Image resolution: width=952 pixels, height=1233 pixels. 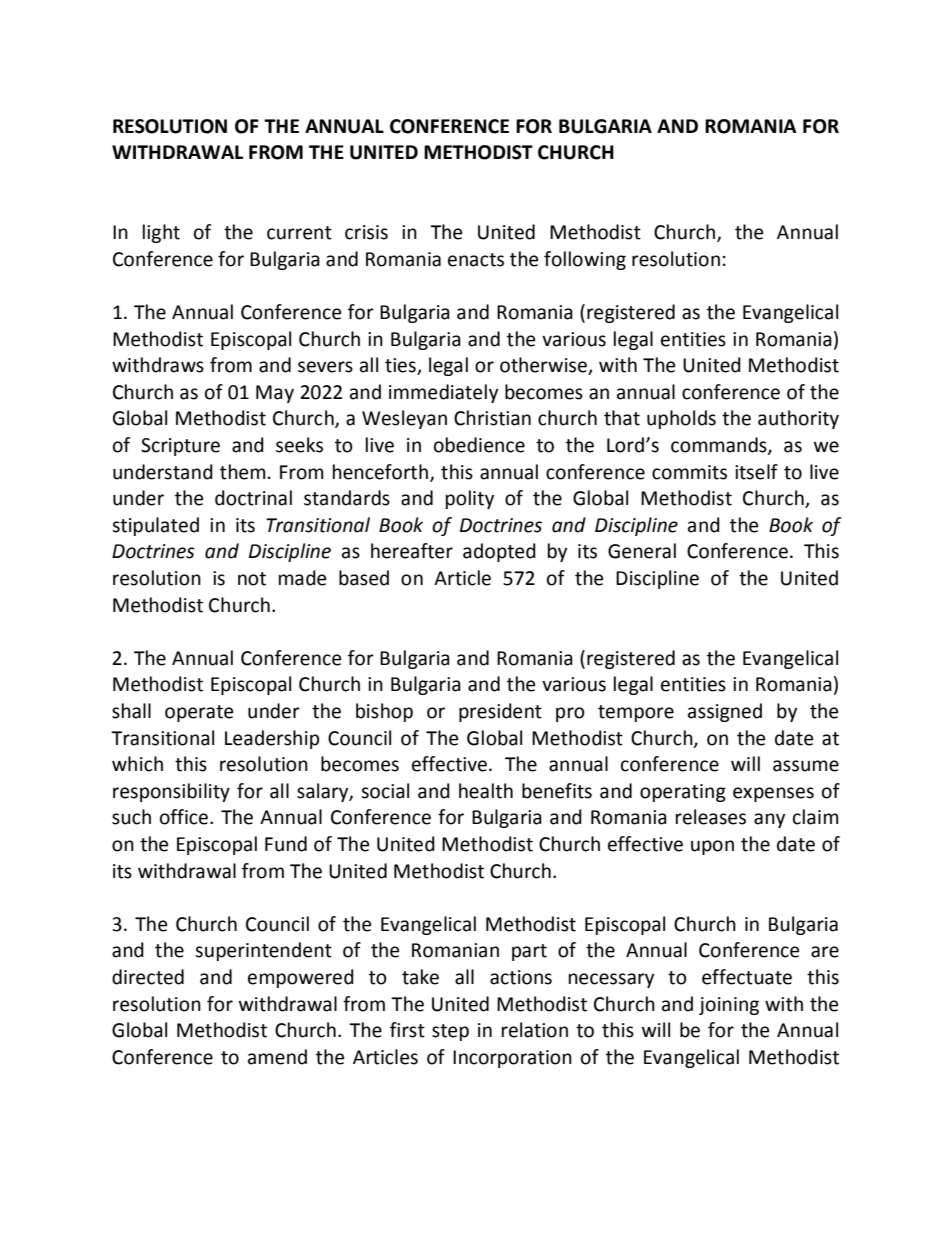 What do you see at coordinates (725, 712) in the screenshot?
I see `assigned` at bounding box center [725, 712].
